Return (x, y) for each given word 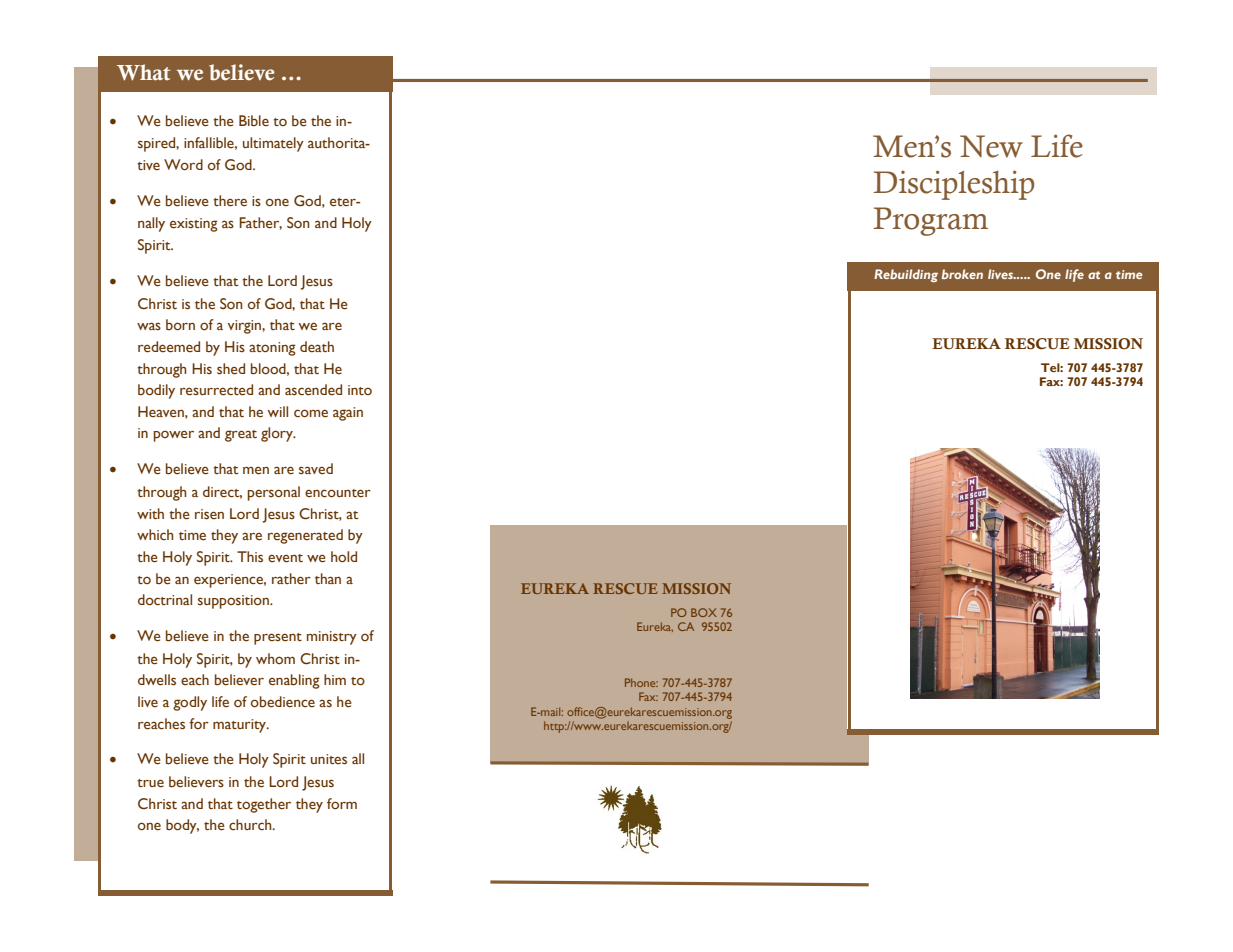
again (348, 414)
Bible (254, 120)
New (991, 146)
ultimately (273, 144)
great (241, 436)
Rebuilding (906, 275)
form (342, 803)
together (264, 805)
